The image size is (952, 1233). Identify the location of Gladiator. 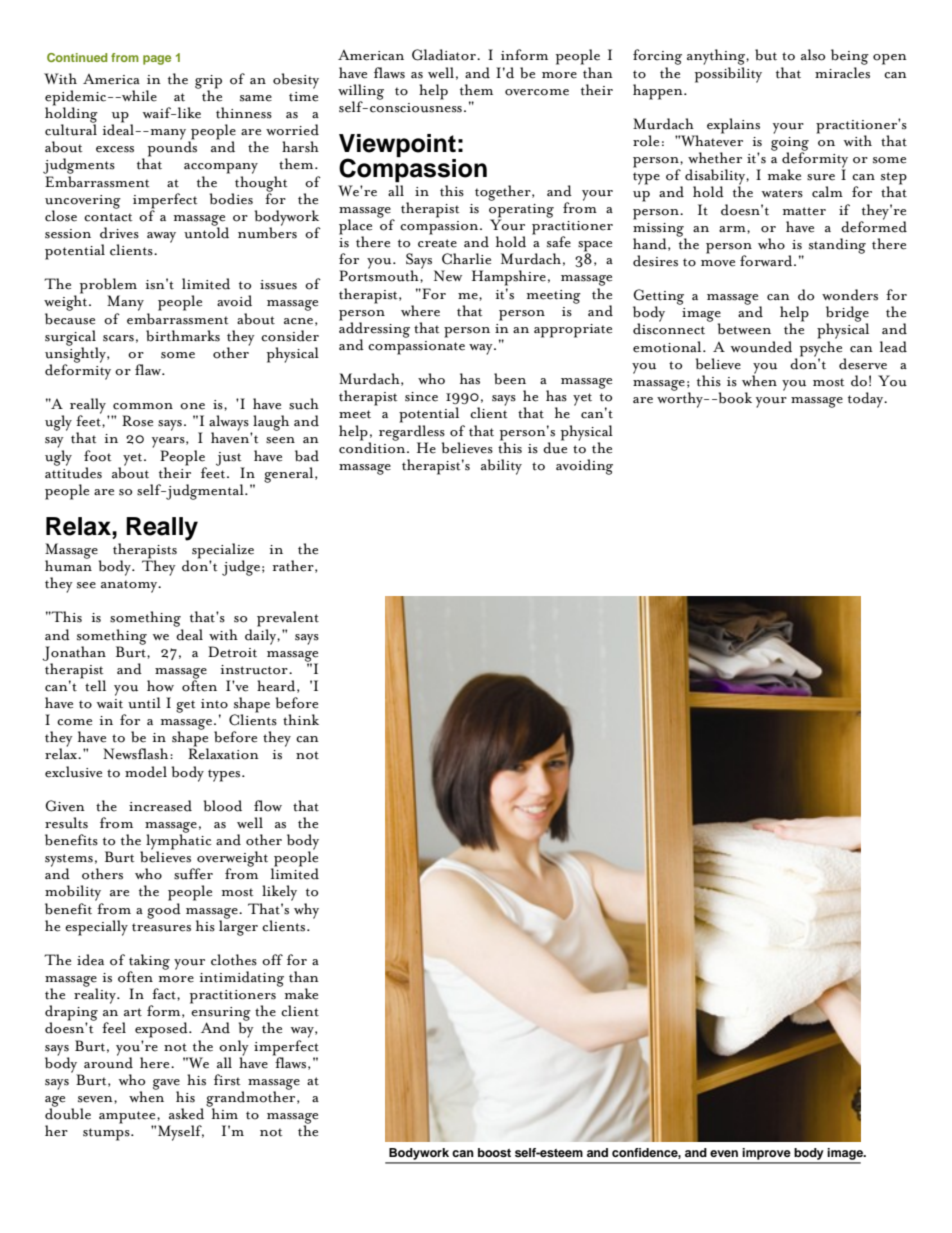
(445, 55).
